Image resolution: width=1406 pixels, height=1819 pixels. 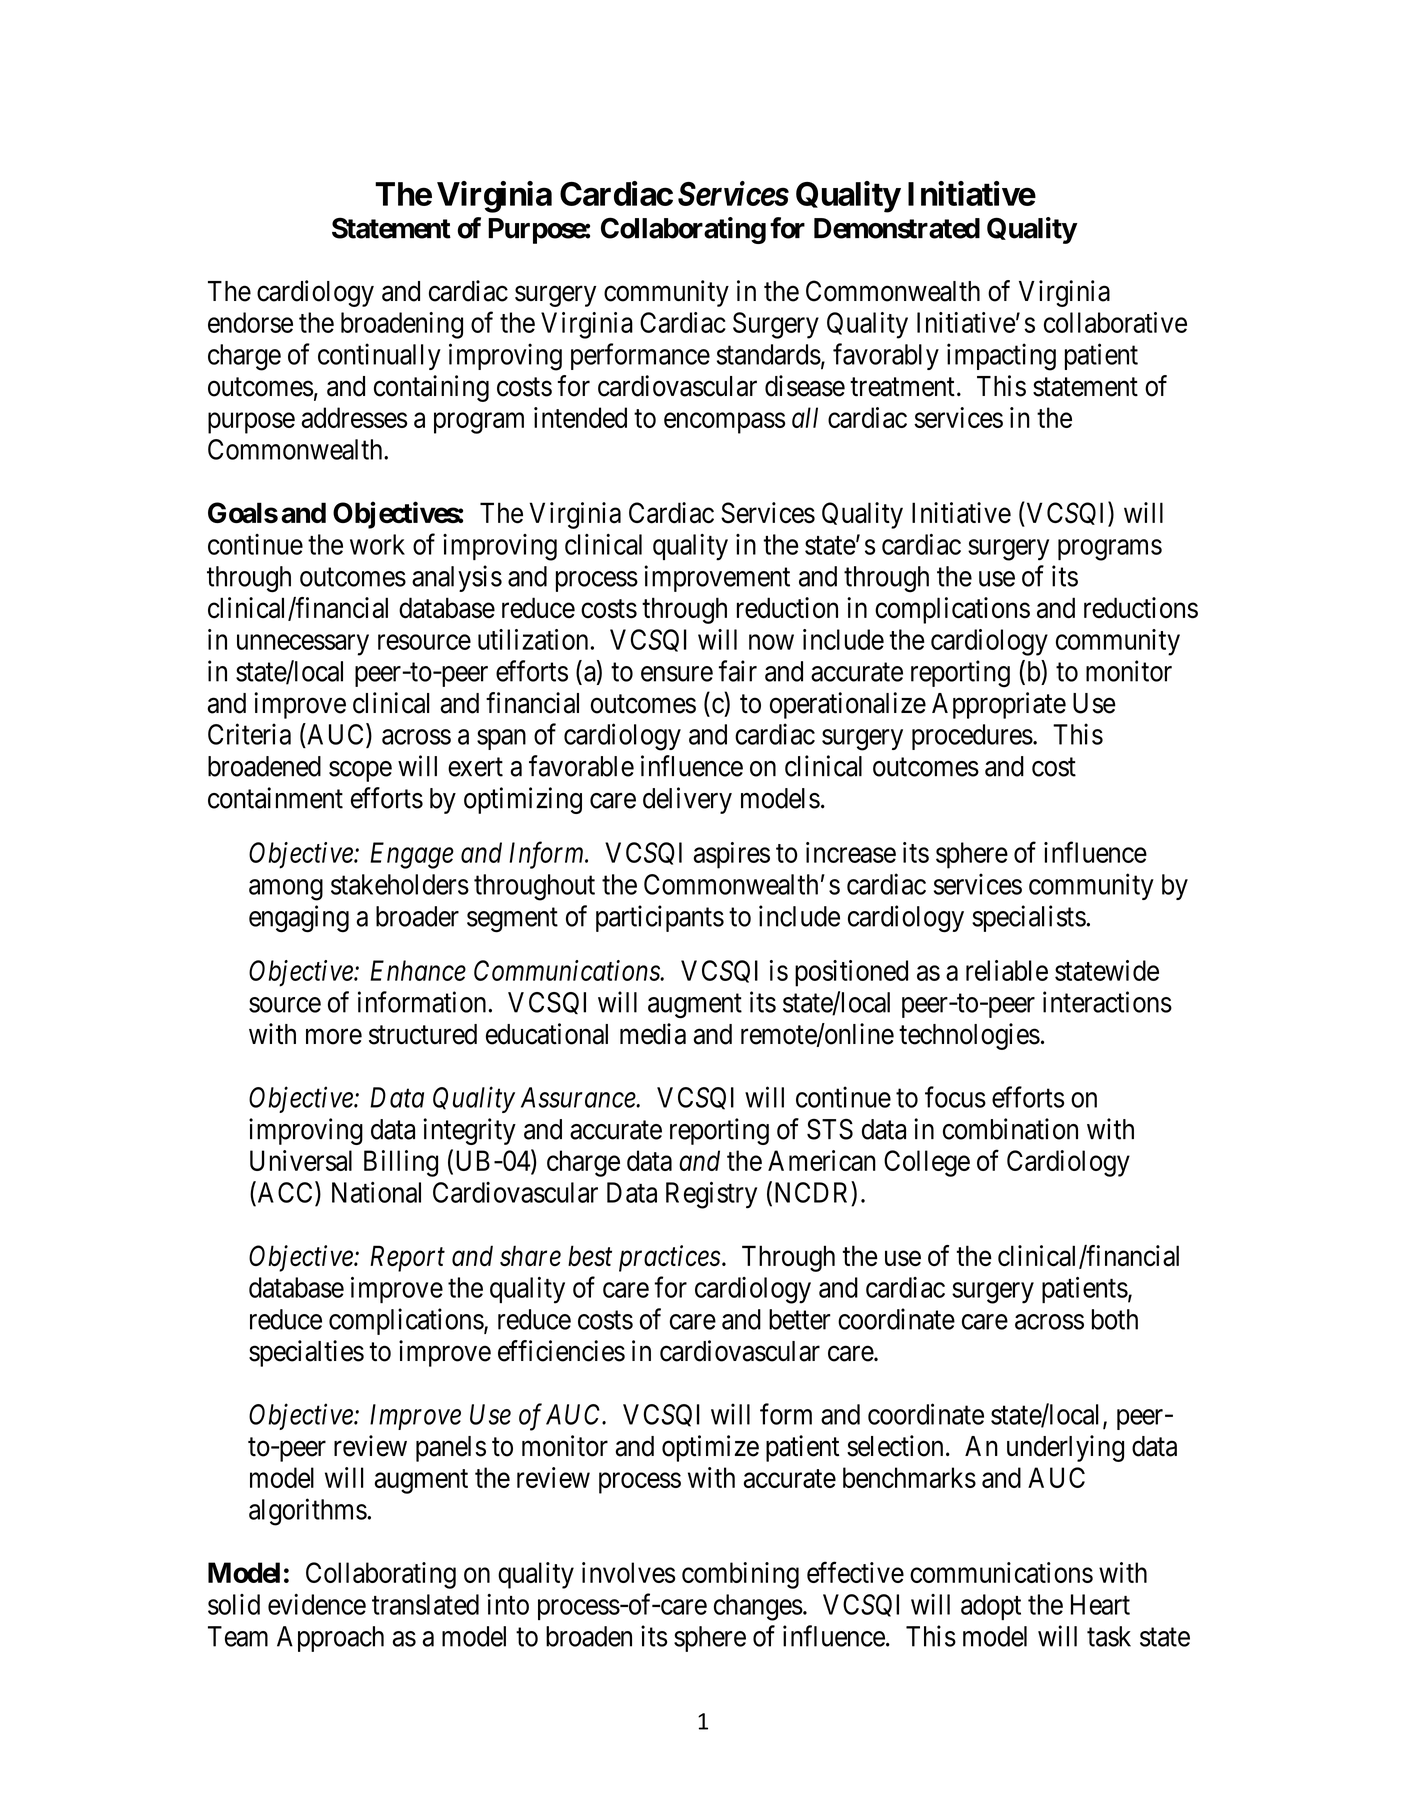 I want to click on ensure, so click(x=677, y=674).
